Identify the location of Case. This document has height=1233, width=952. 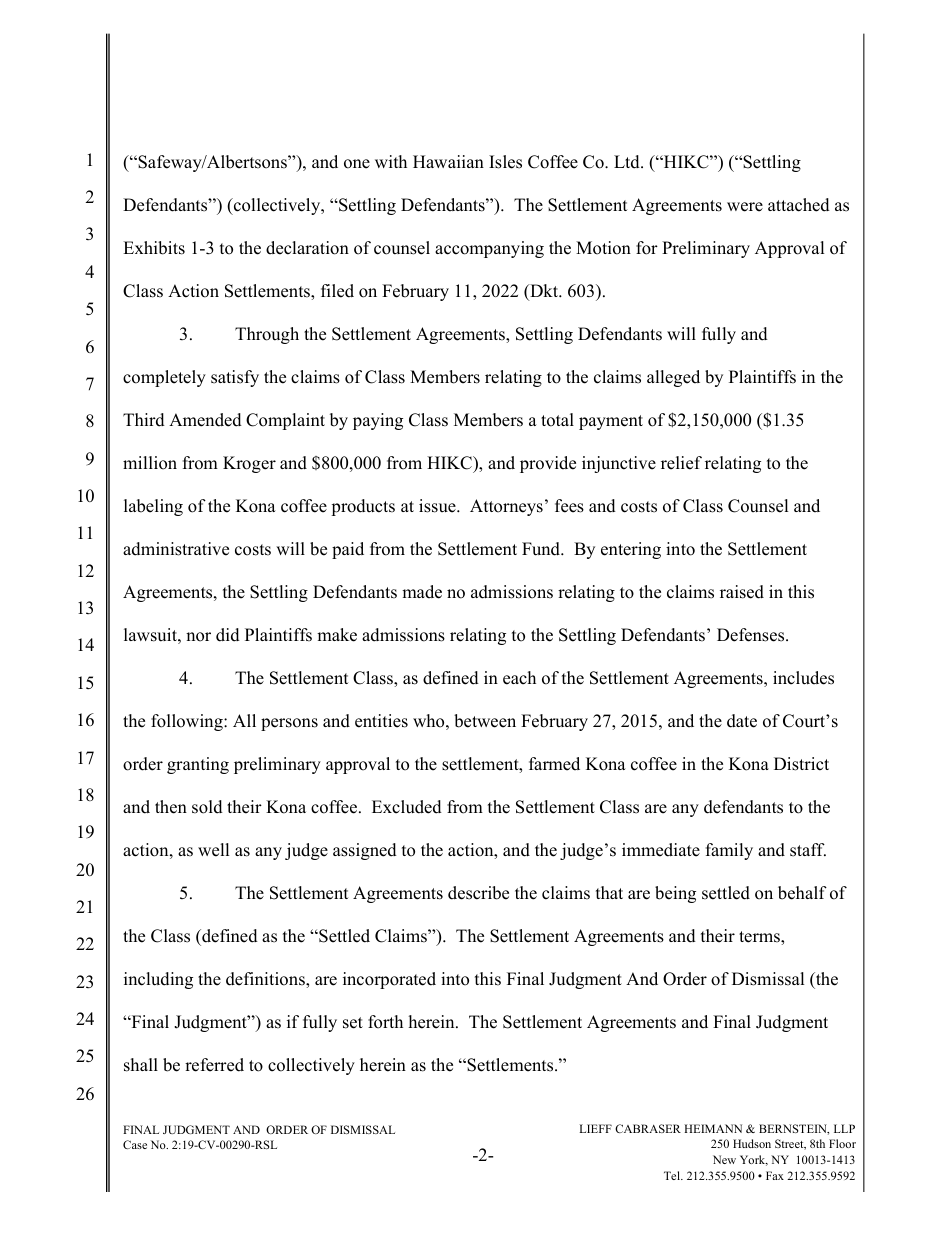
(135, 1144).
